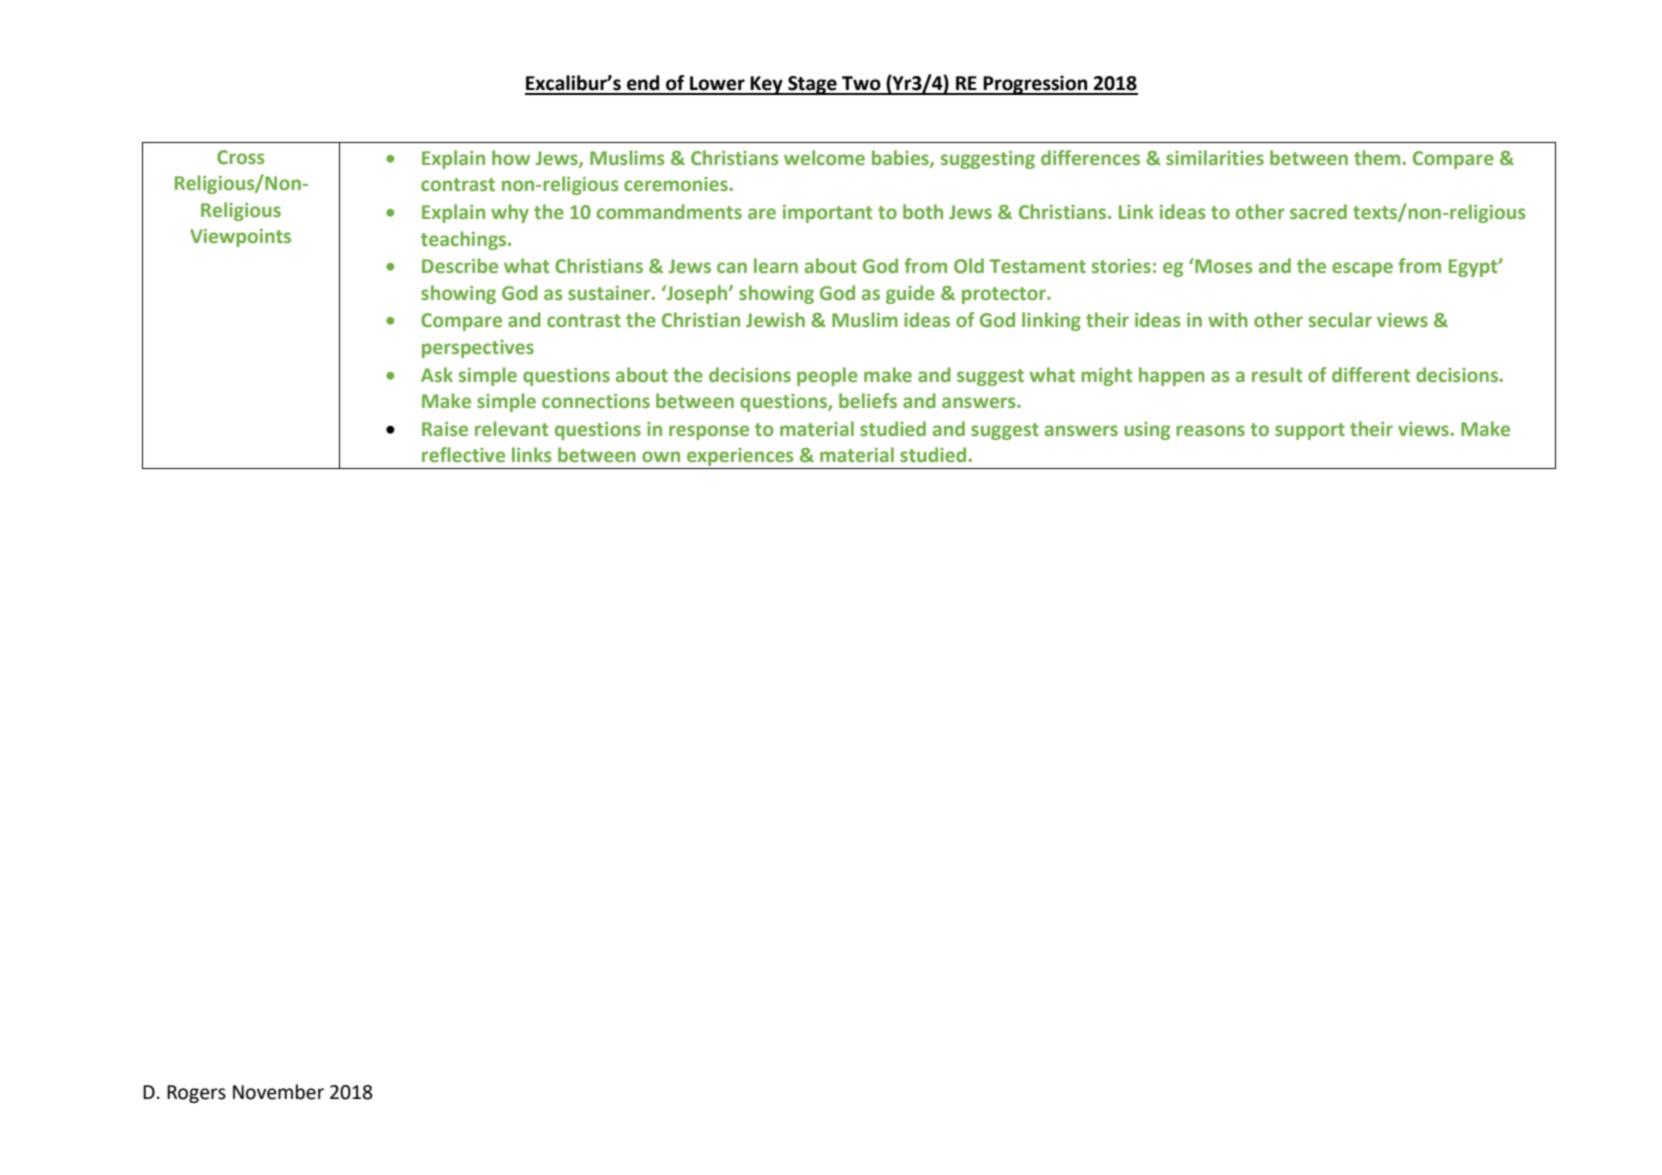 This page has width=1662, height=1175. I want to click on using, so click(1147, 431).
